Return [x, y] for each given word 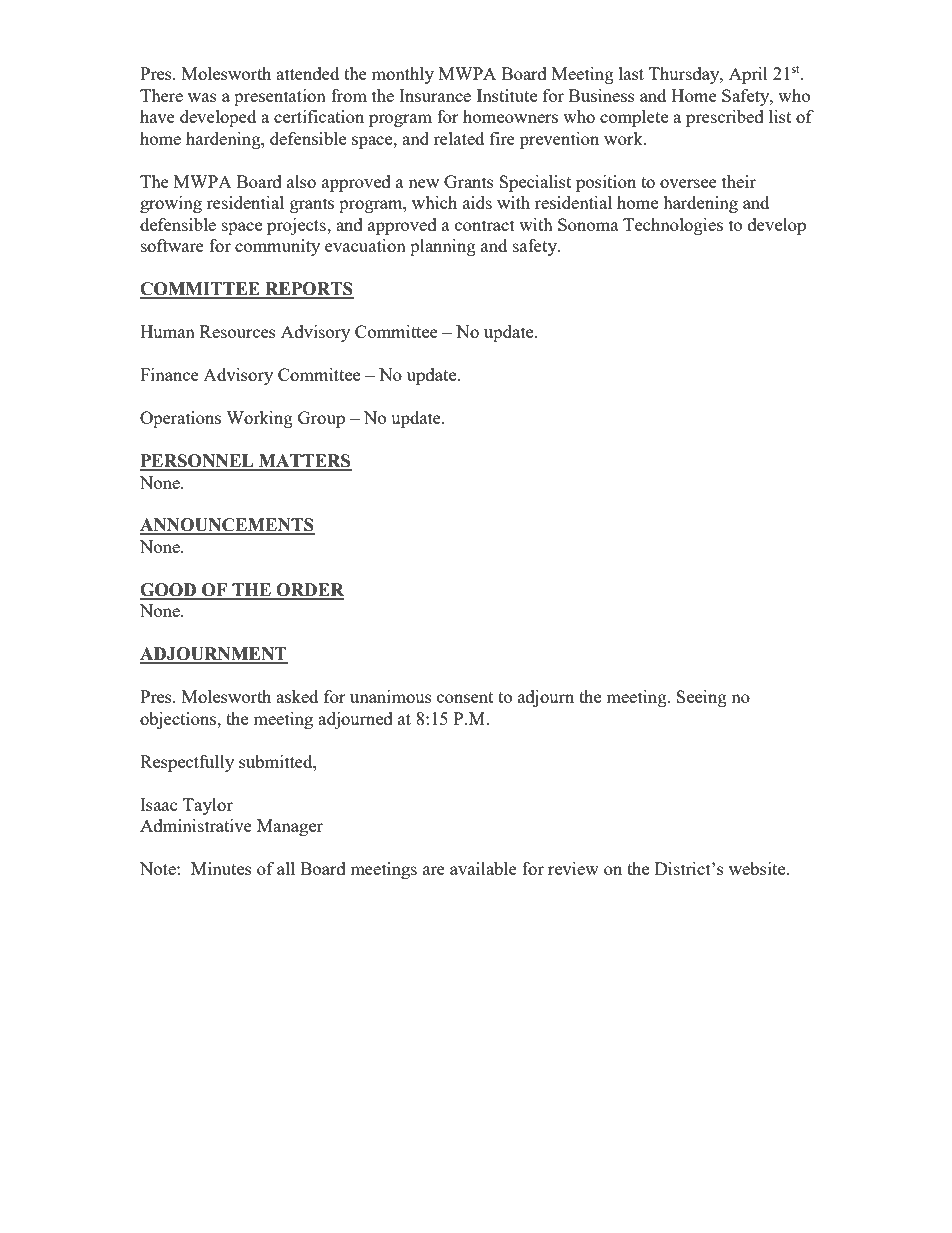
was [202, 97]
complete [634, 118]
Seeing [701, 698]
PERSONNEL [198, 462]
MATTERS [304, 462]
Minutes [221, 868]
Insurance [435, 95]
